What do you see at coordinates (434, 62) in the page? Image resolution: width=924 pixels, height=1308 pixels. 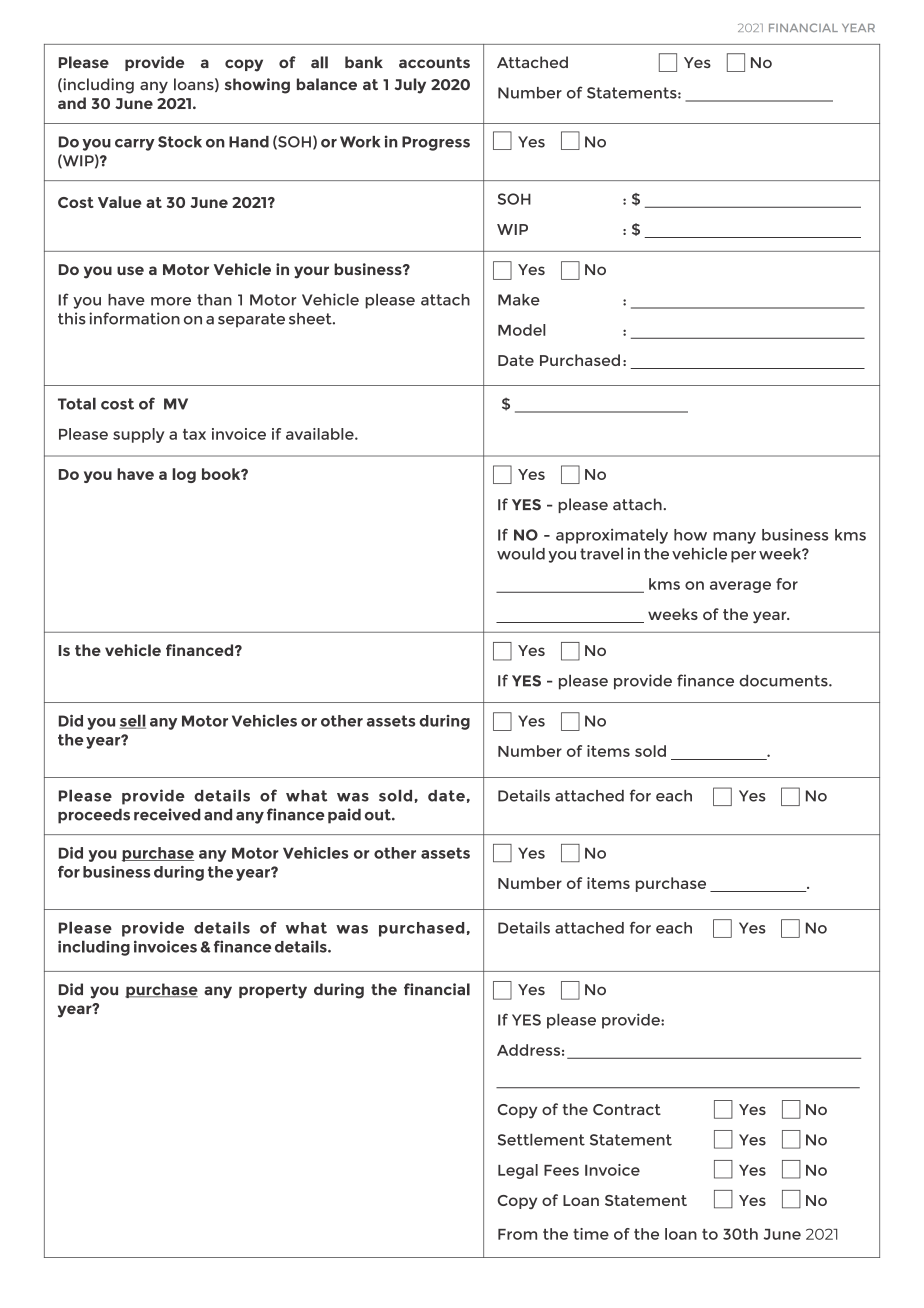 I see `accounts` at bounding box center [434, 62].
